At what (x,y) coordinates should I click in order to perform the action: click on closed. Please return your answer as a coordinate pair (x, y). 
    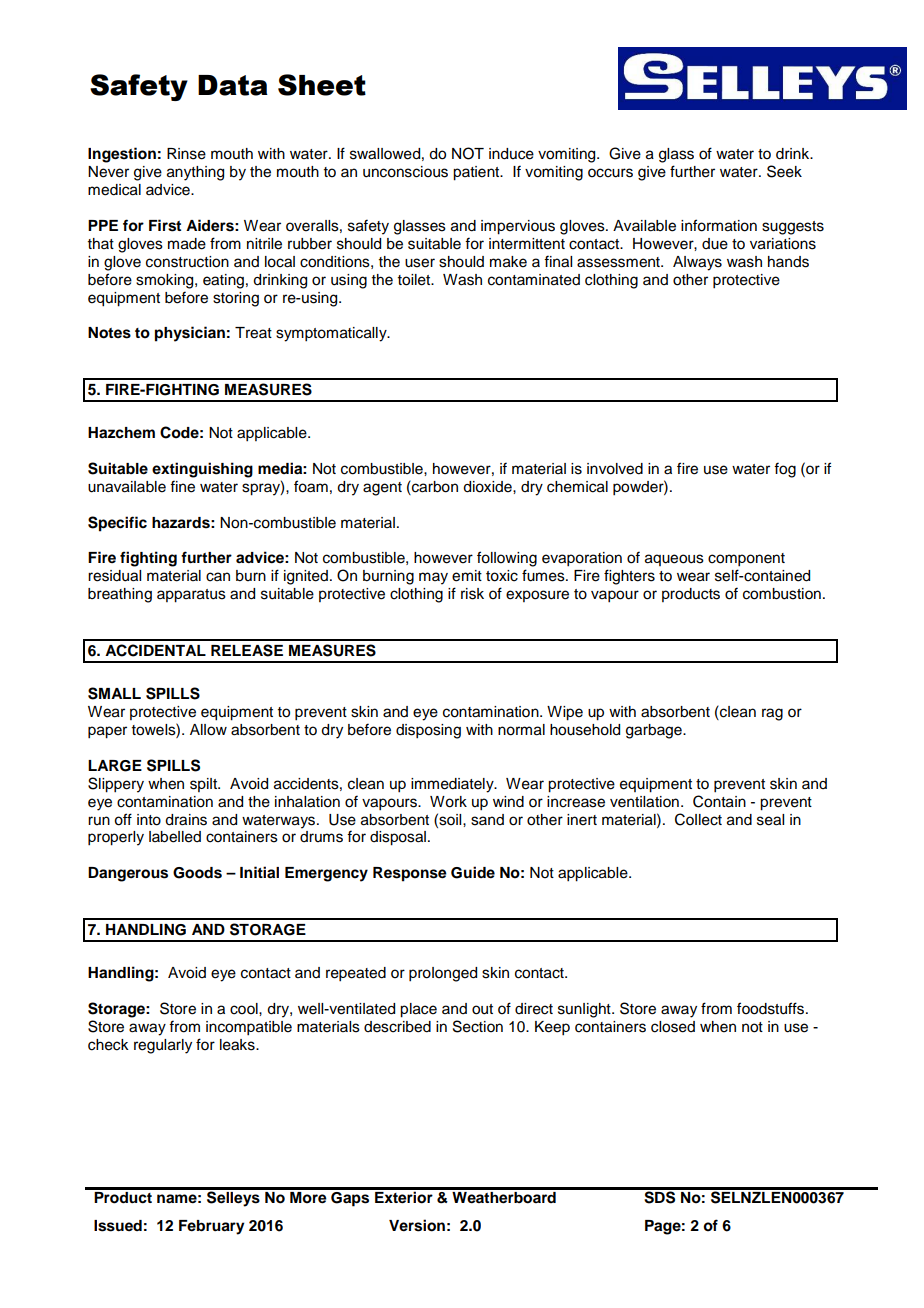
    Looking at the image, I should click on (673, 1027).
